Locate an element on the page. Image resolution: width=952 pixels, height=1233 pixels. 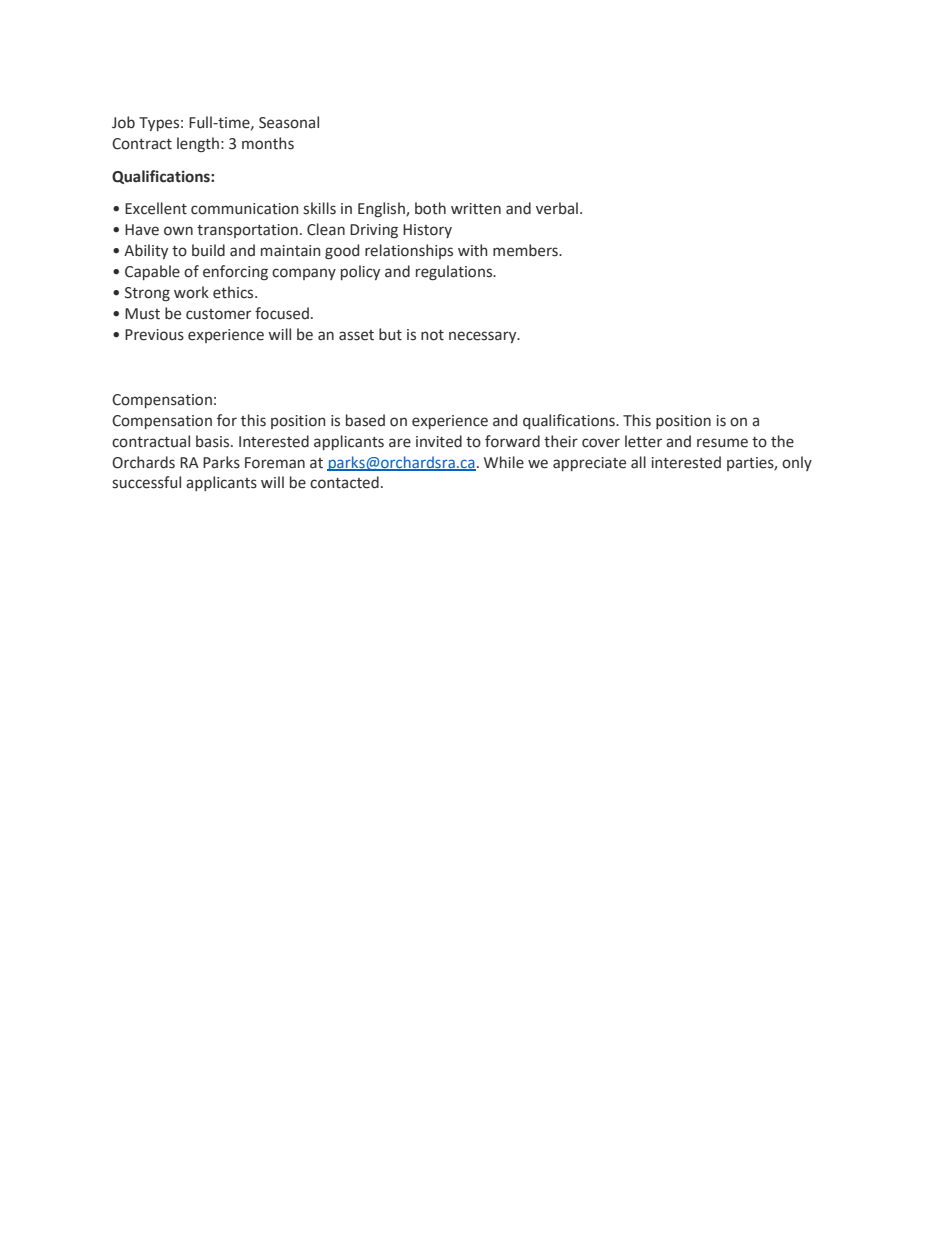
months is located at coordinates (268, 143).
